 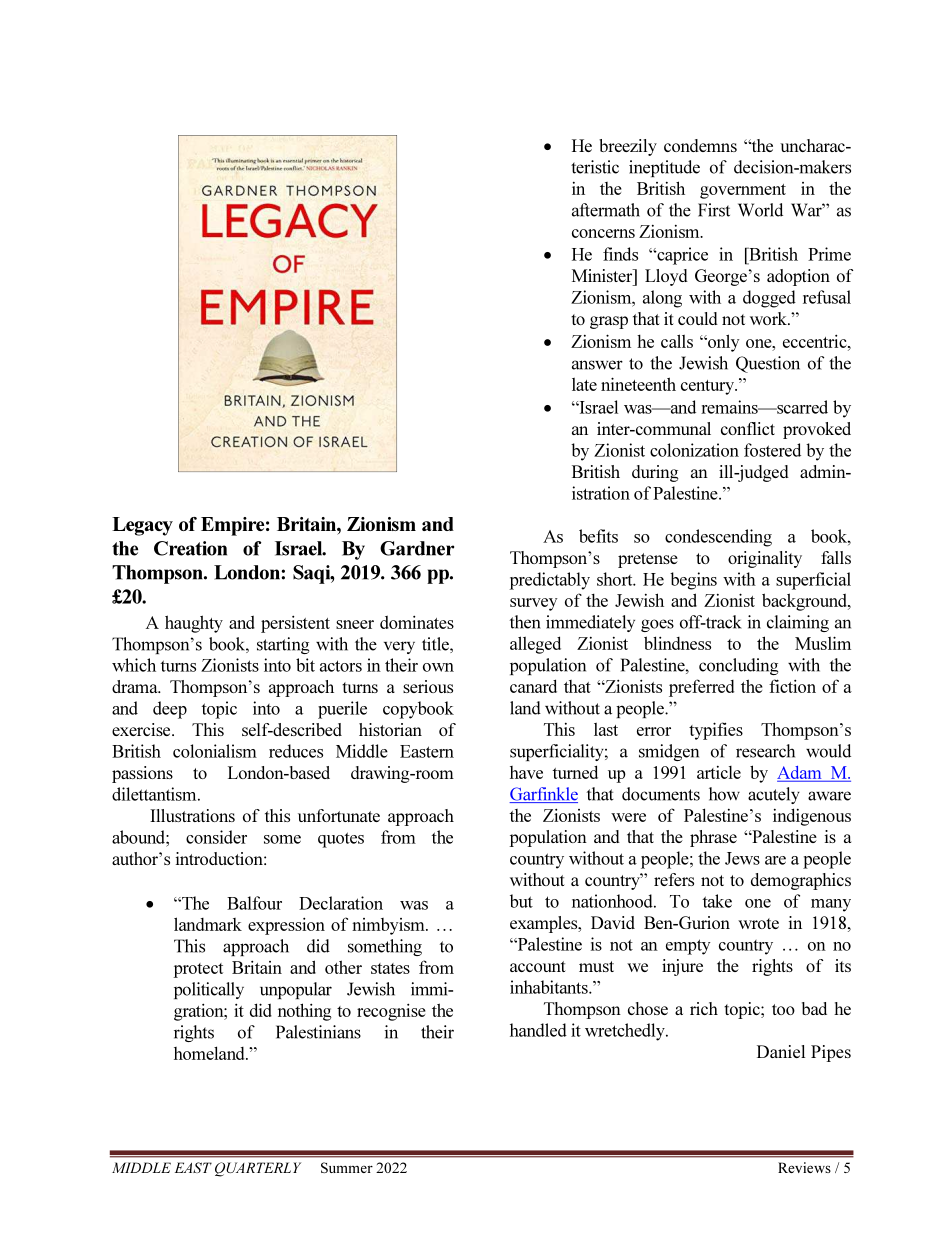 I want to click on concerns, so click(x=603, y=233).
